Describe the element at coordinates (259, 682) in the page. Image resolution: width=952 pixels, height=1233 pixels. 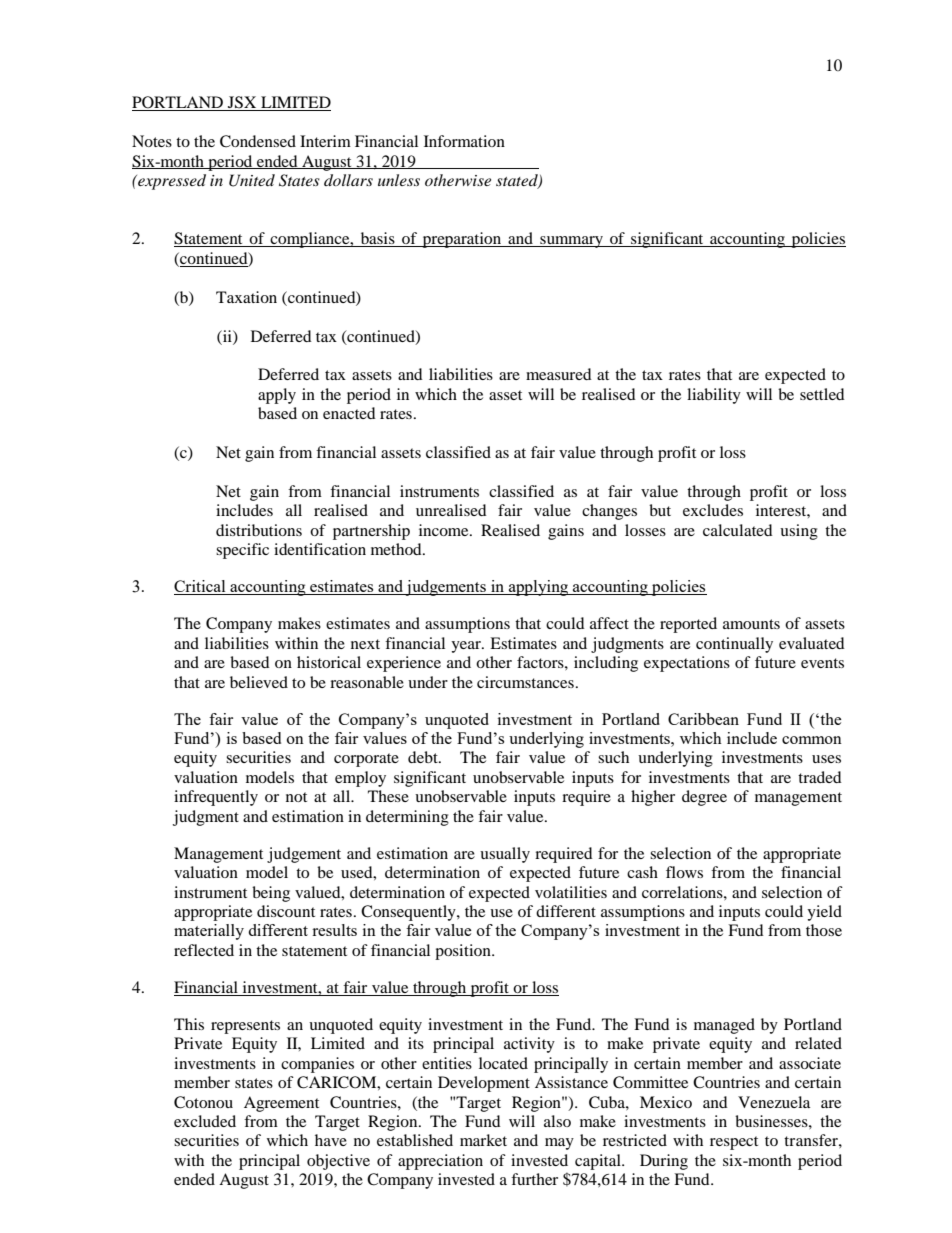
I see `believed` at that location.
